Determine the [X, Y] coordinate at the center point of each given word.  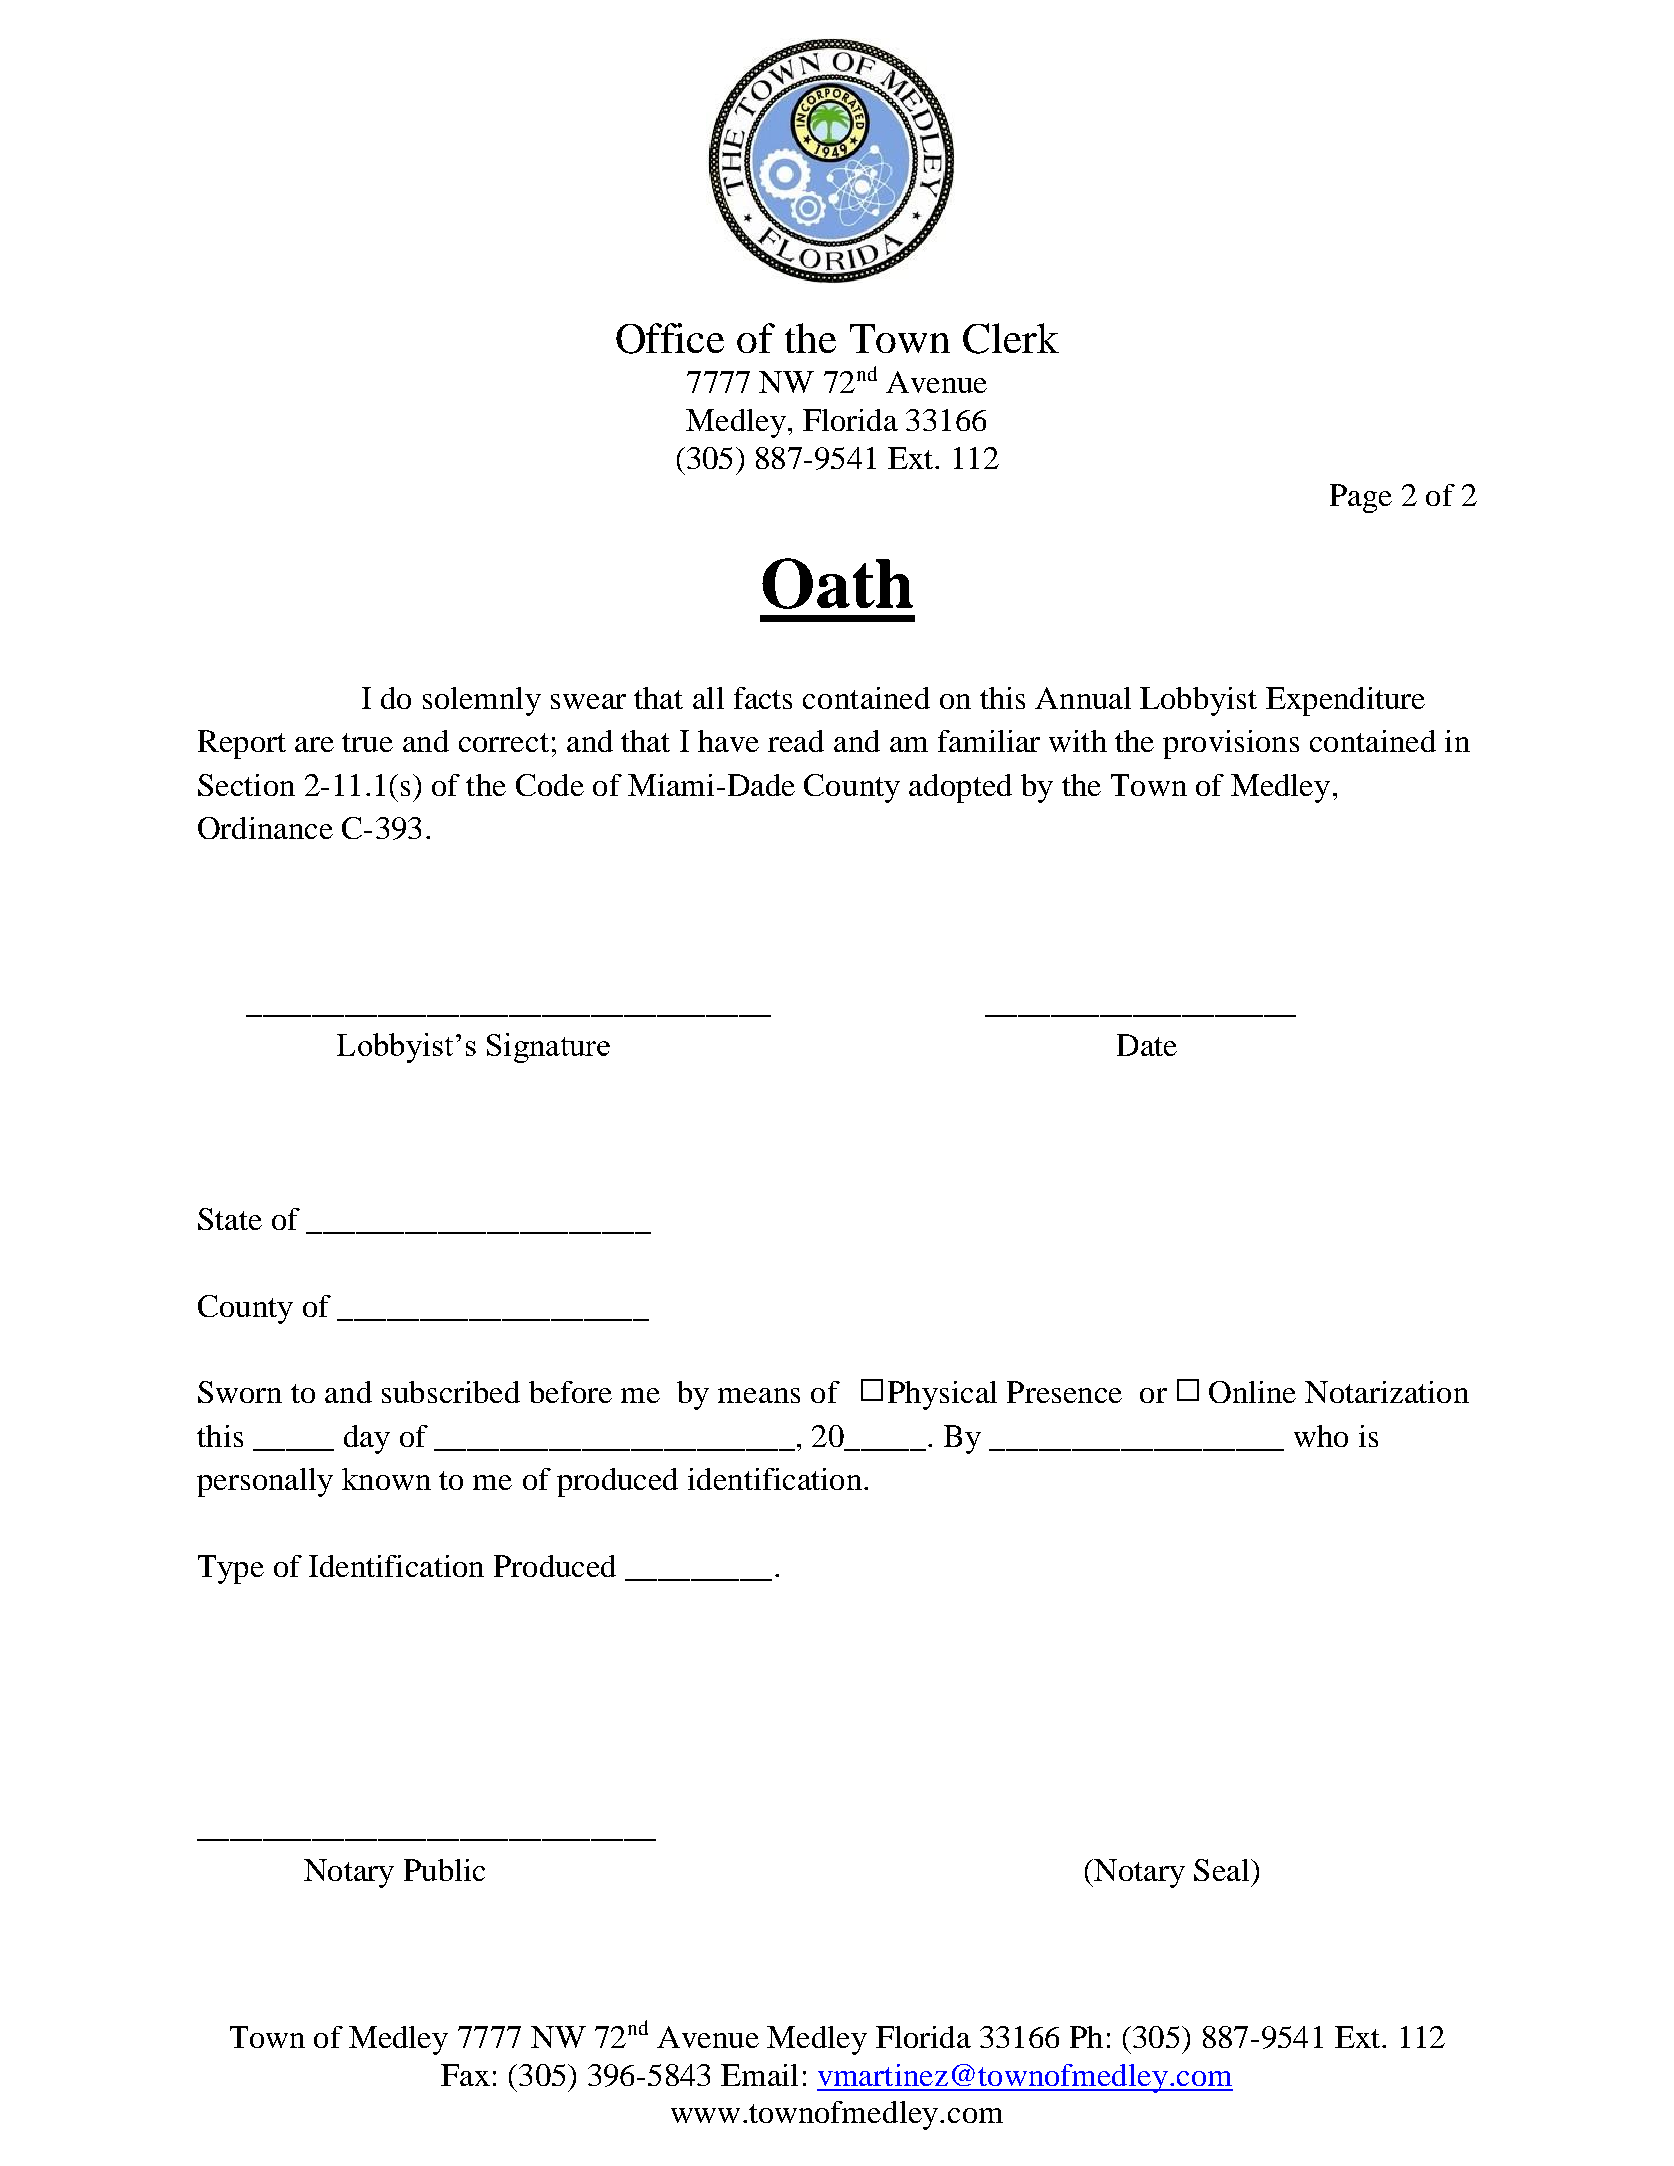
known [386, 1479]
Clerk [1011, 338]
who [1321, 1436]
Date [1147, 1045]
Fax [465, 2075]
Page [1361, 498]
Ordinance [265, 828]
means [759, 1395]
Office [670, 338]
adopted [960, 788]
